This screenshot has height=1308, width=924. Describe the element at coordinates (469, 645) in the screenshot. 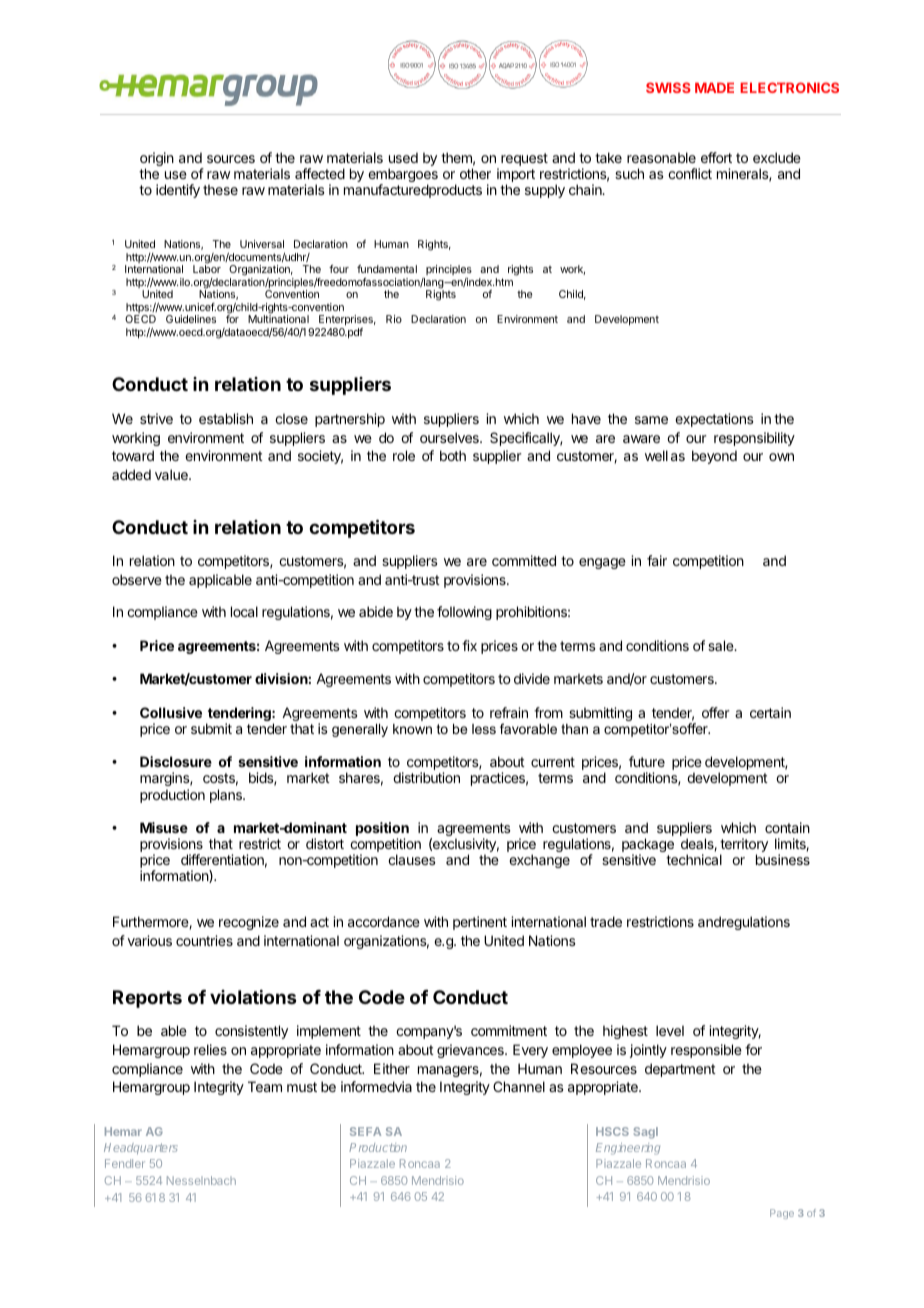

I see `fix` at that location.
